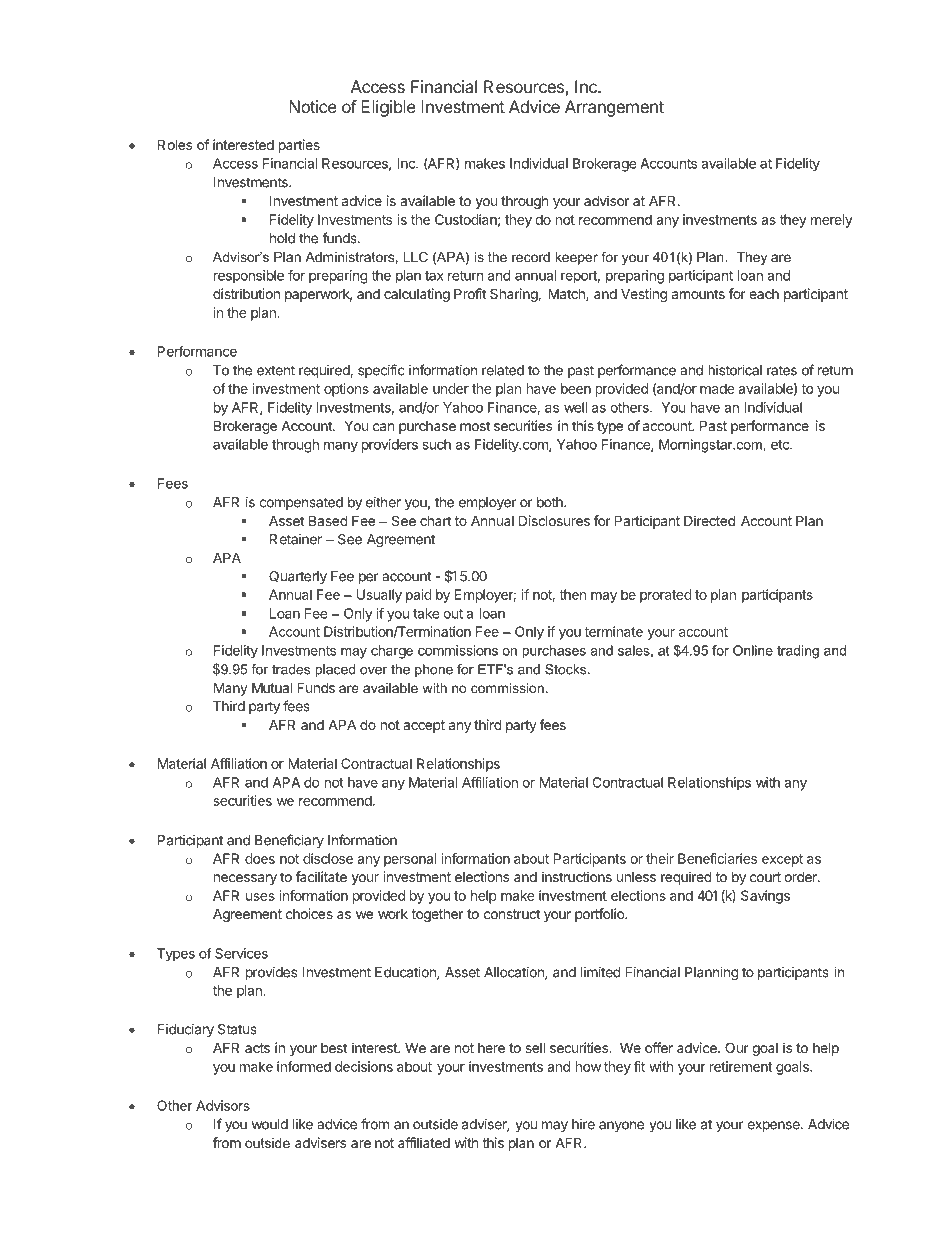 The width and height of the page is (952, 1233). Describe the element at coordinates (614, 108) in the page. I see `Arrangement` at that location.
